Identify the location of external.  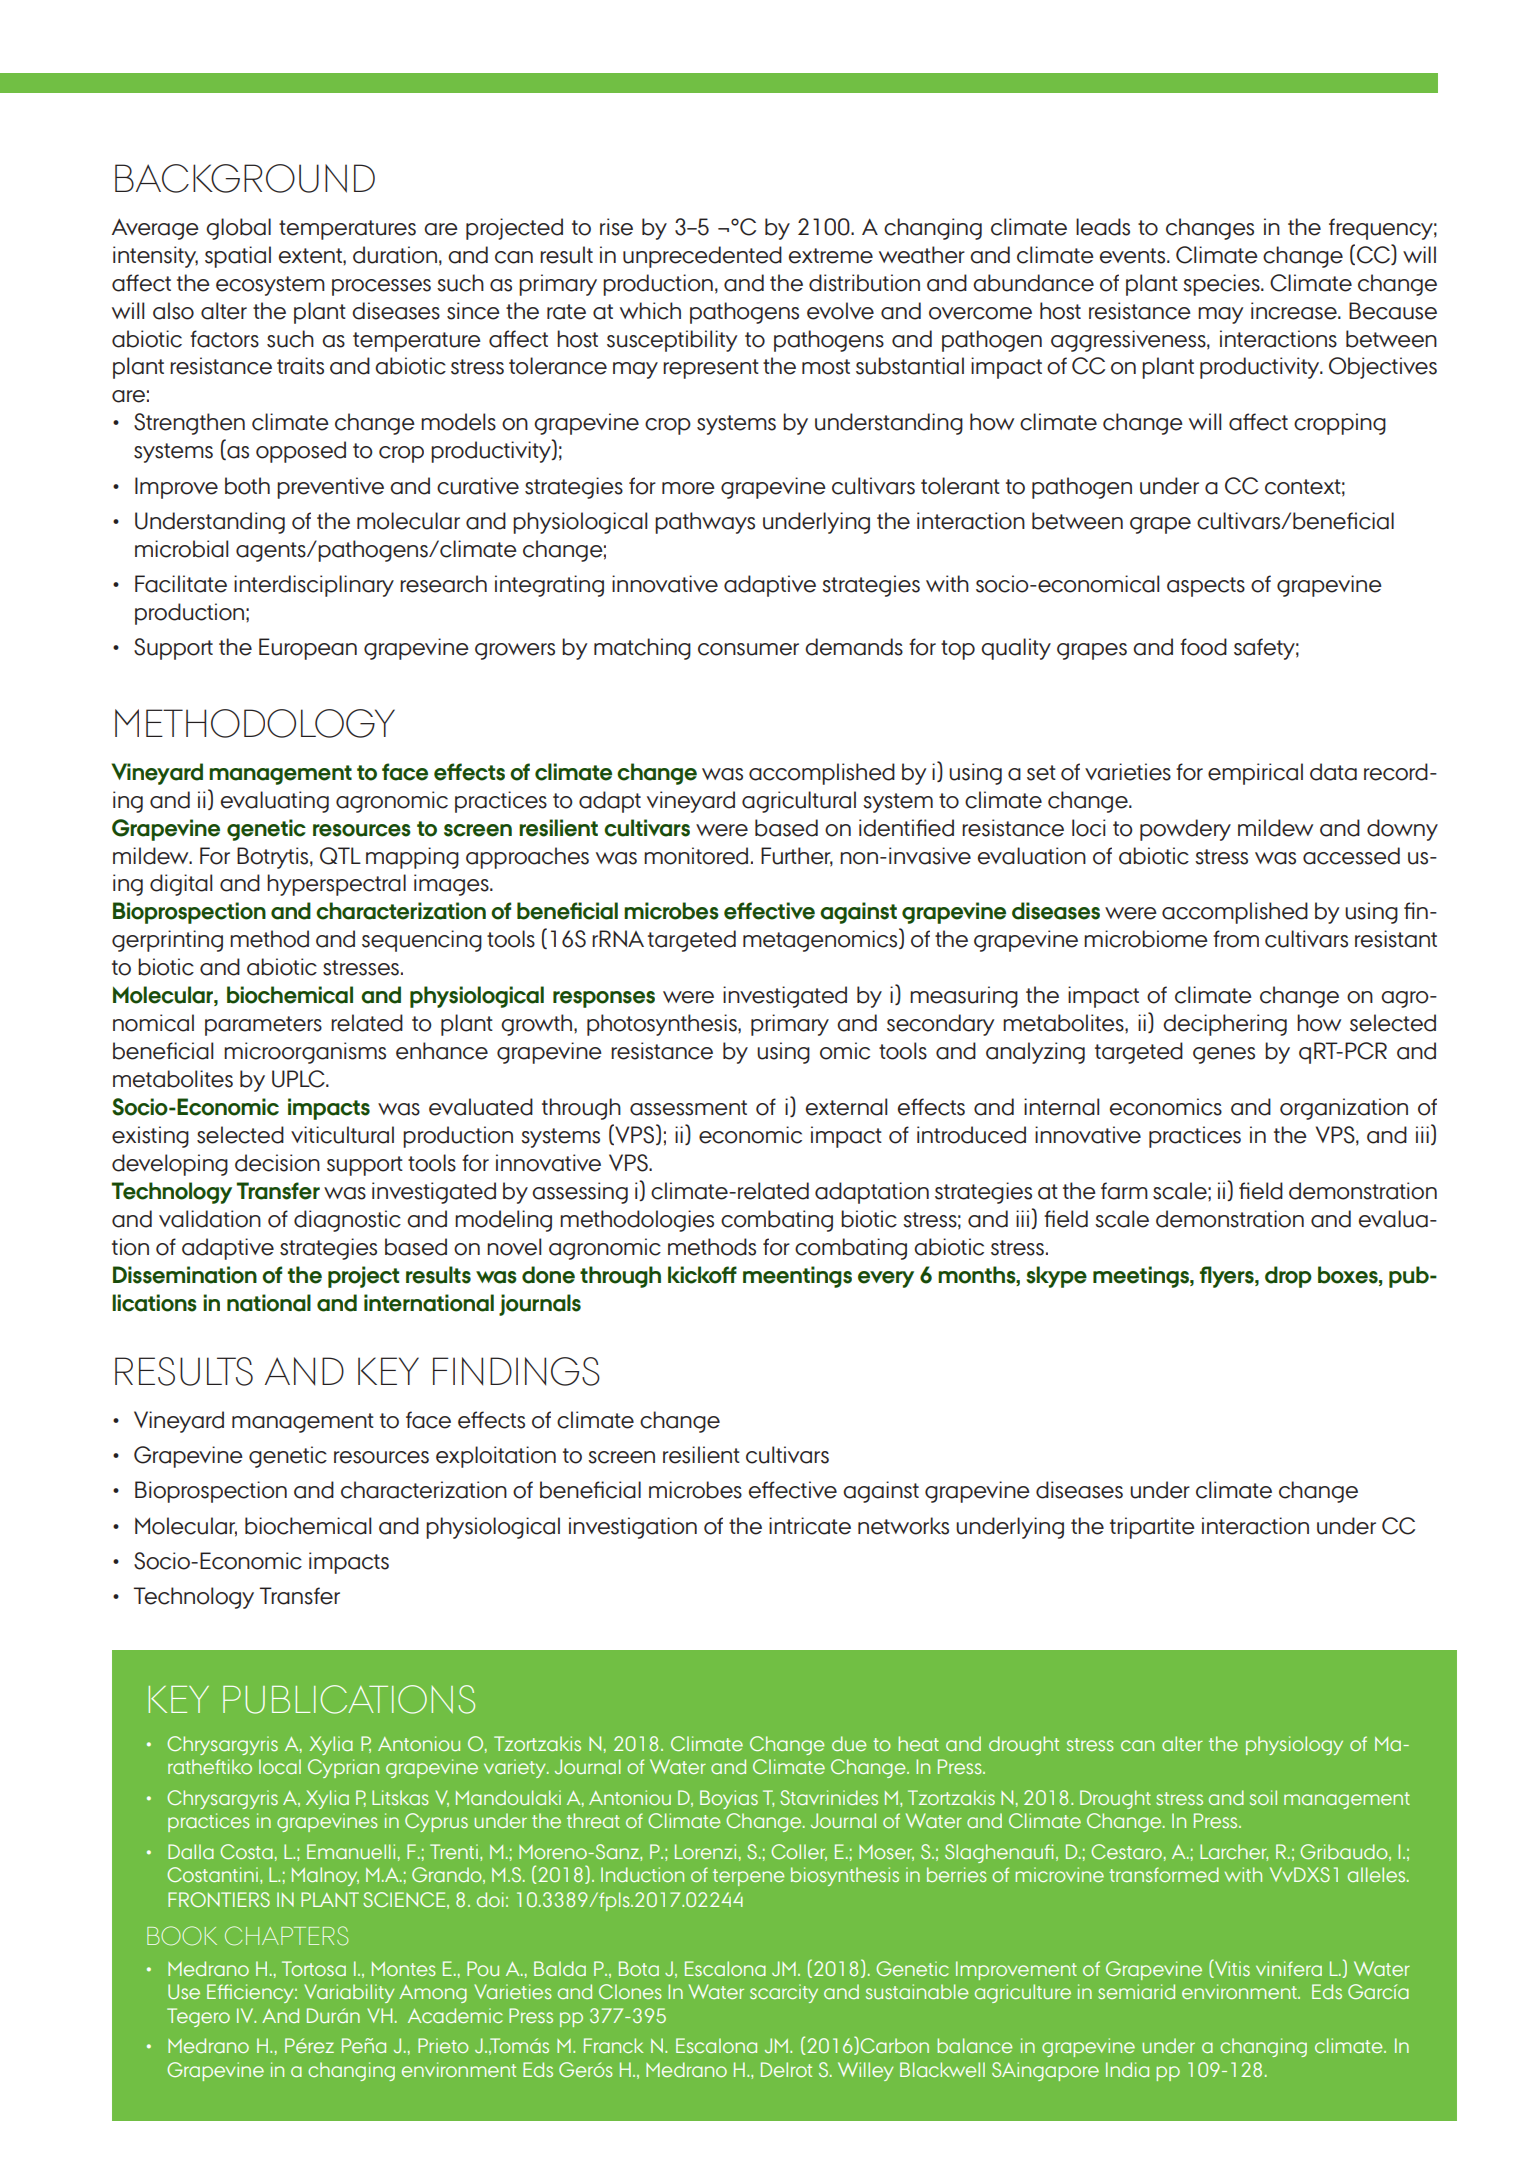
(846, 1107).
